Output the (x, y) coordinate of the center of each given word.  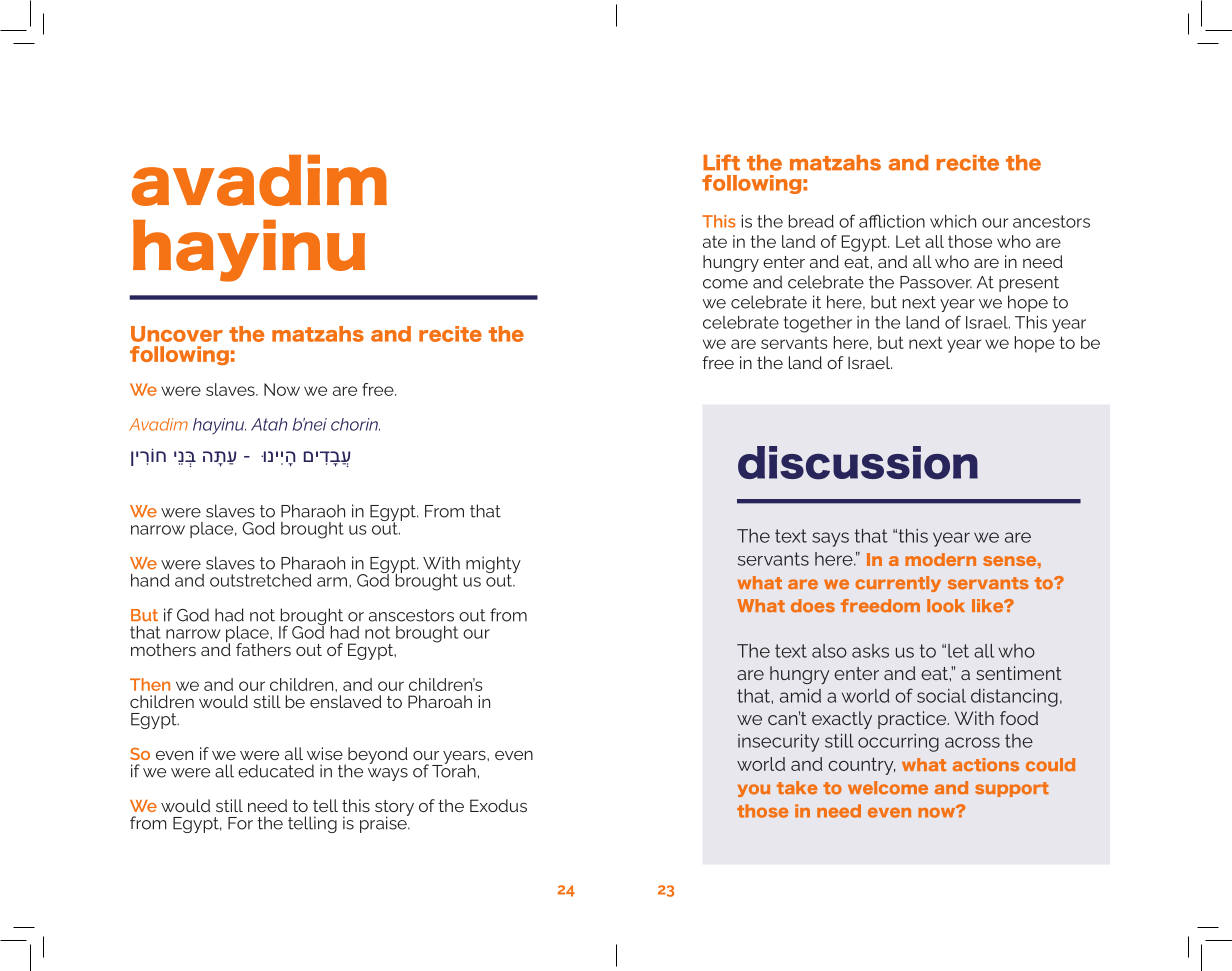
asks (870, 651)
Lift (721, 162)
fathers (263, 649)
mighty (493, 566)
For (240, 823)
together (818, 324)
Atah (269, 424)
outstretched (260, 580)
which (953, 221)
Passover (936, 282)
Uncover (177, 334)
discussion (858, 463)
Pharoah (440, 701)
